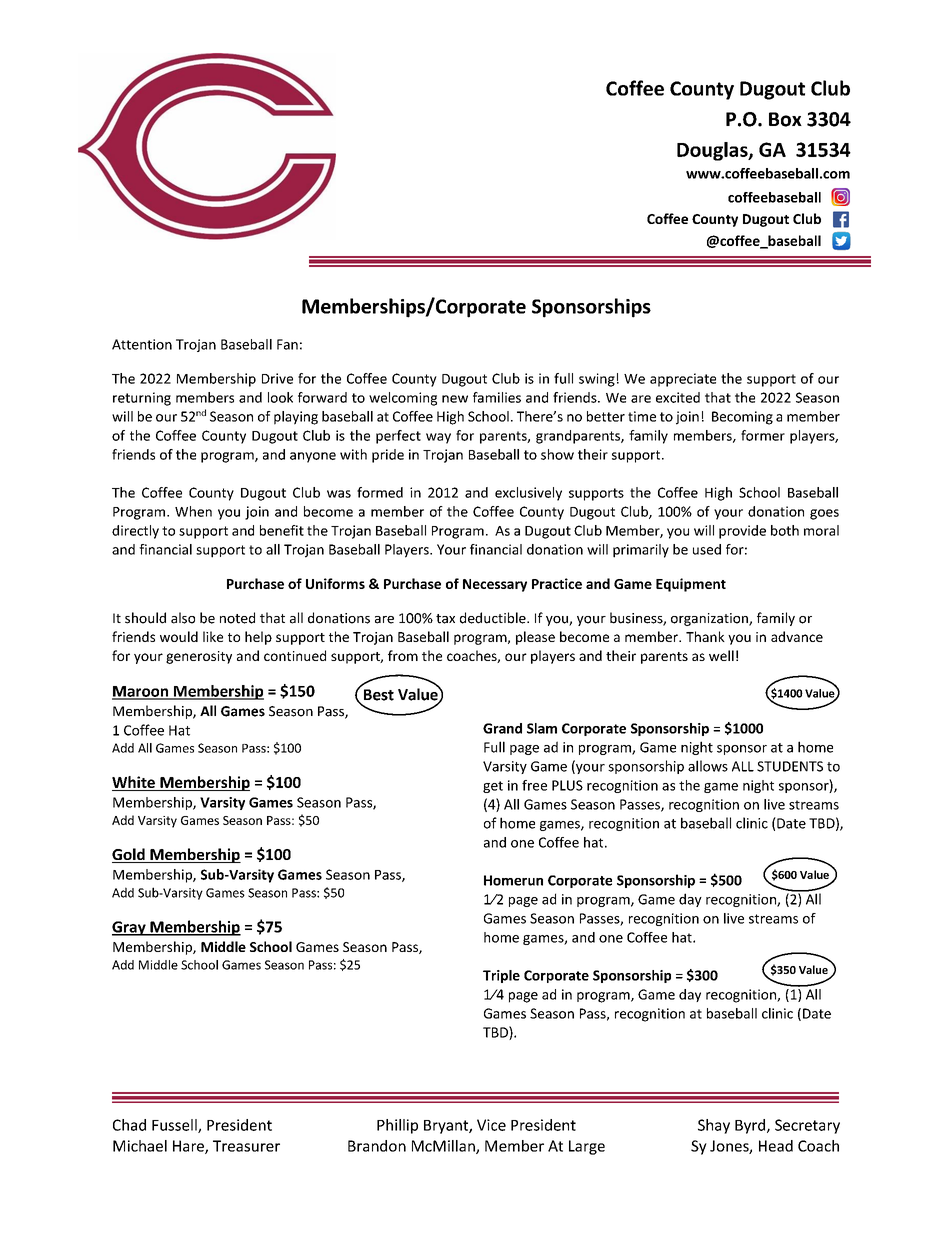  What do you see at coordinates (721, 655) in the image?
I see `well` at bounding box center [721, 655].
